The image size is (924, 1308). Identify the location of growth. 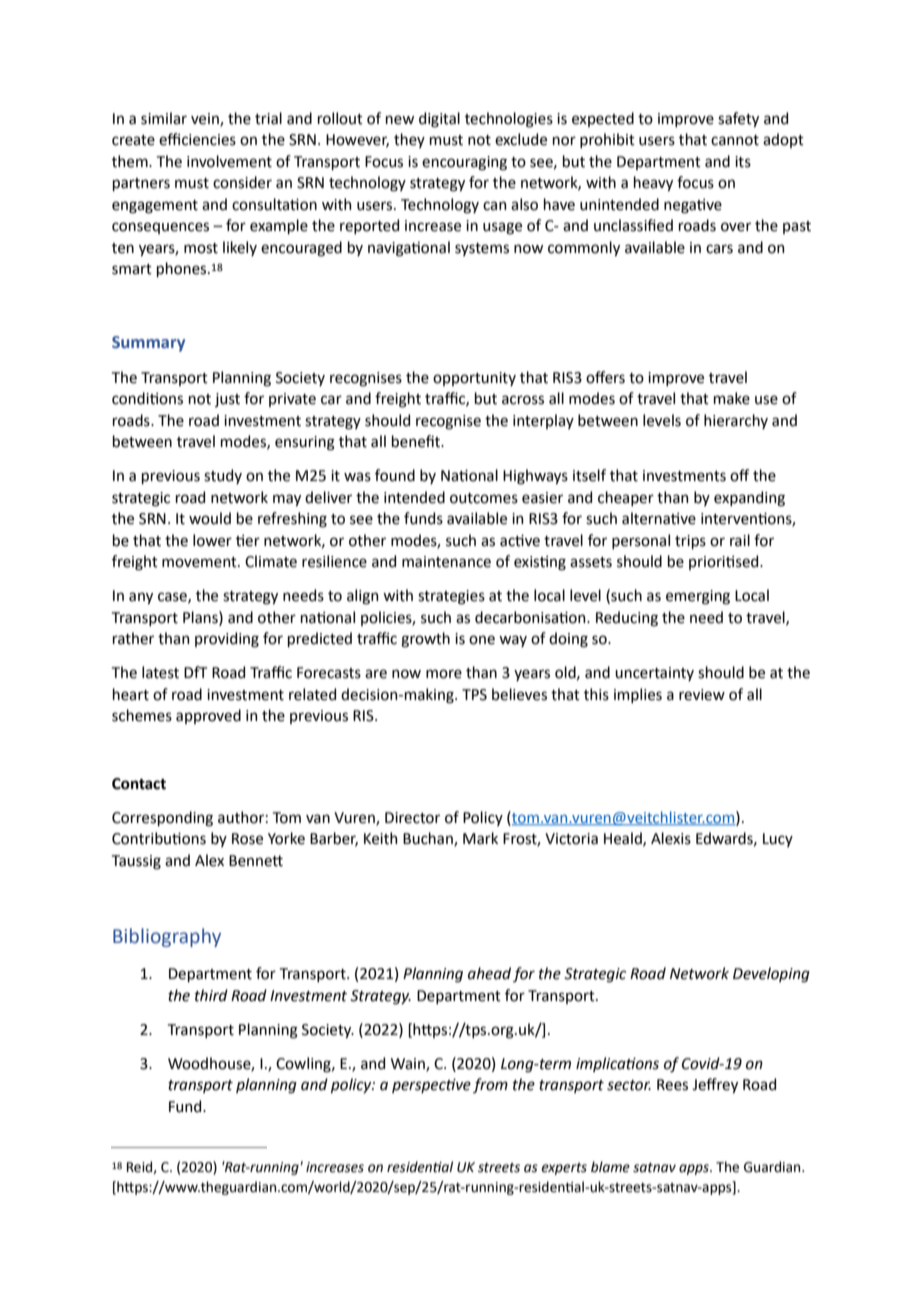
(425, 640).
